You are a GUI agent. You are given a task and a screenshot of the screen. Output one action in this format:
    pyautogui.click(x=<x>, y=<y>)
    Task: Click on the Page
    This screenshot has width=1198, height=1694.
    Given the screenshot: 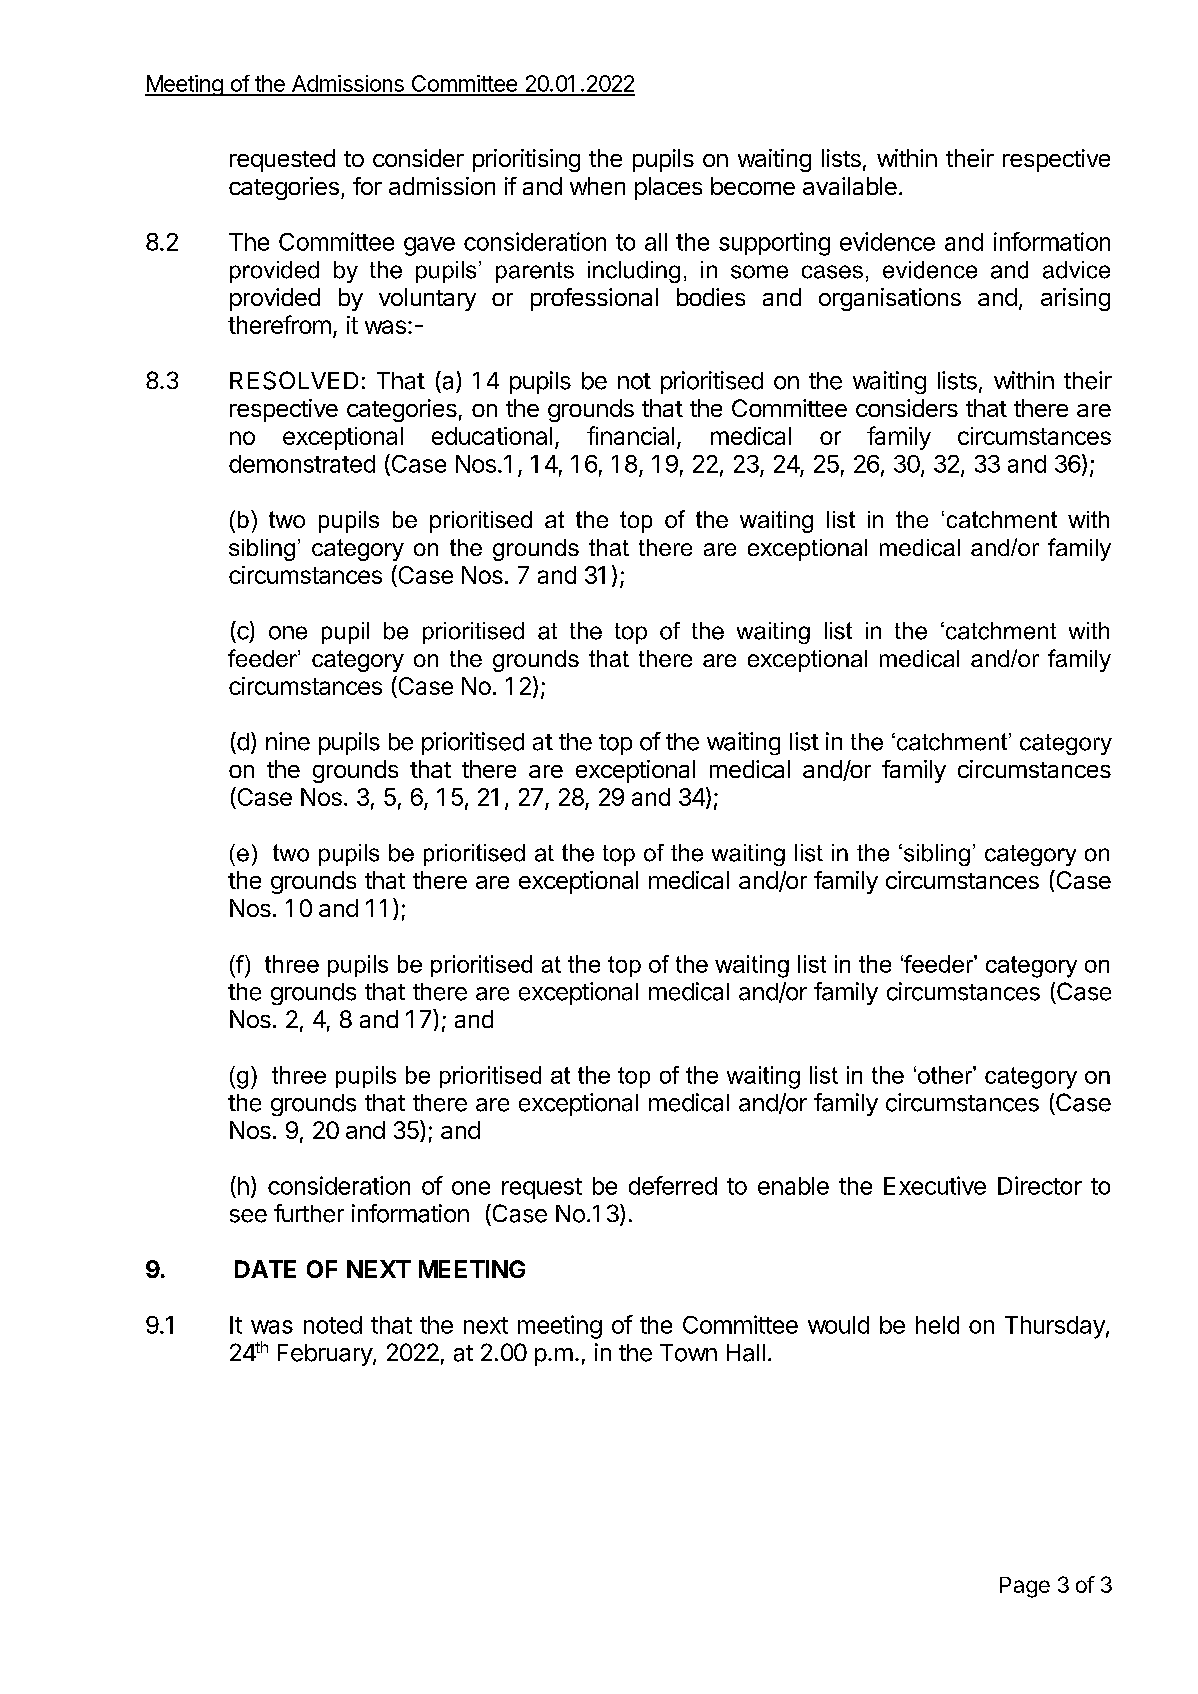 What is the action you would take?
    pyautogui.click(x=1025, y=1587)
